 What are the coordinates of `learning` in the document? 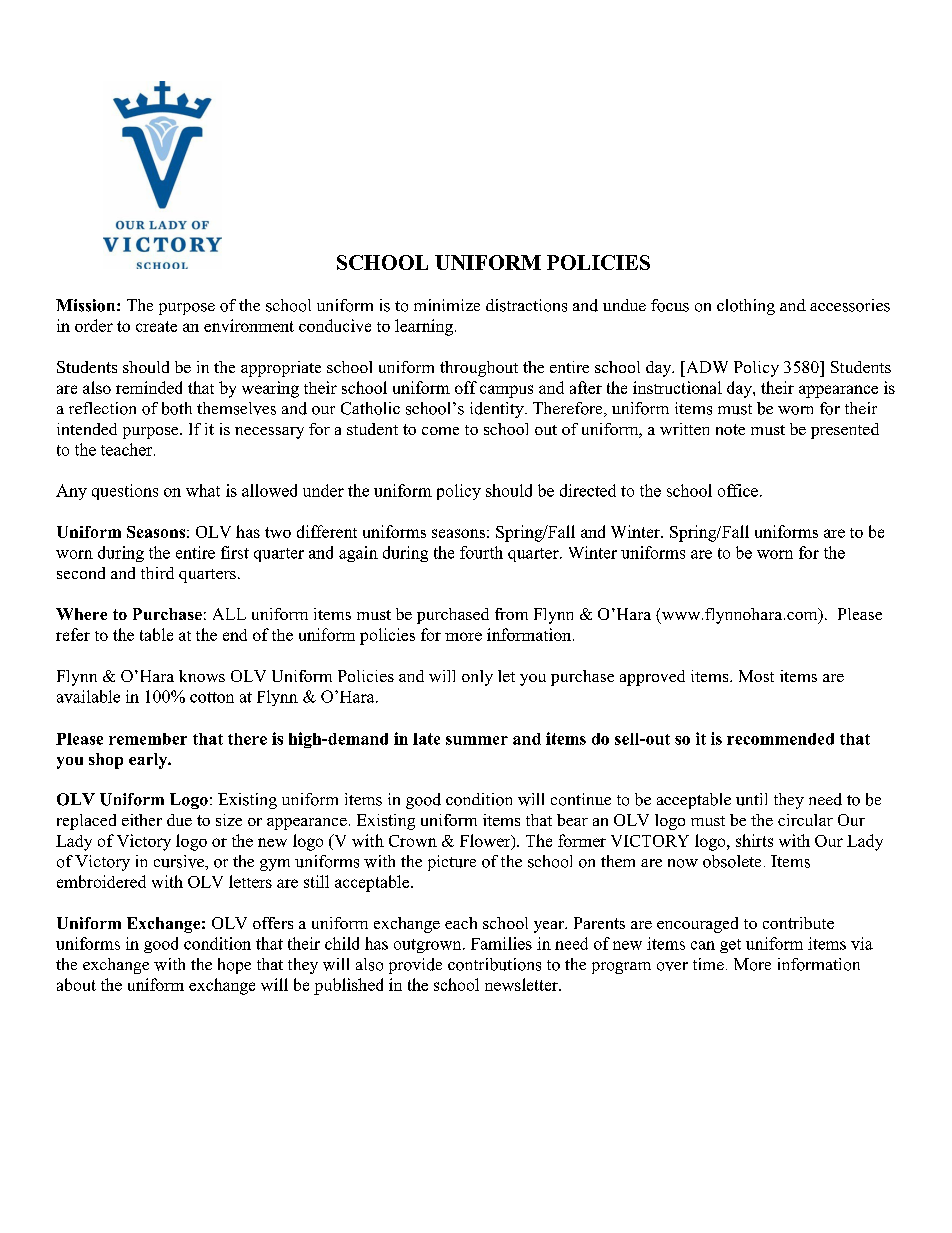 It's located at (425, 327).
